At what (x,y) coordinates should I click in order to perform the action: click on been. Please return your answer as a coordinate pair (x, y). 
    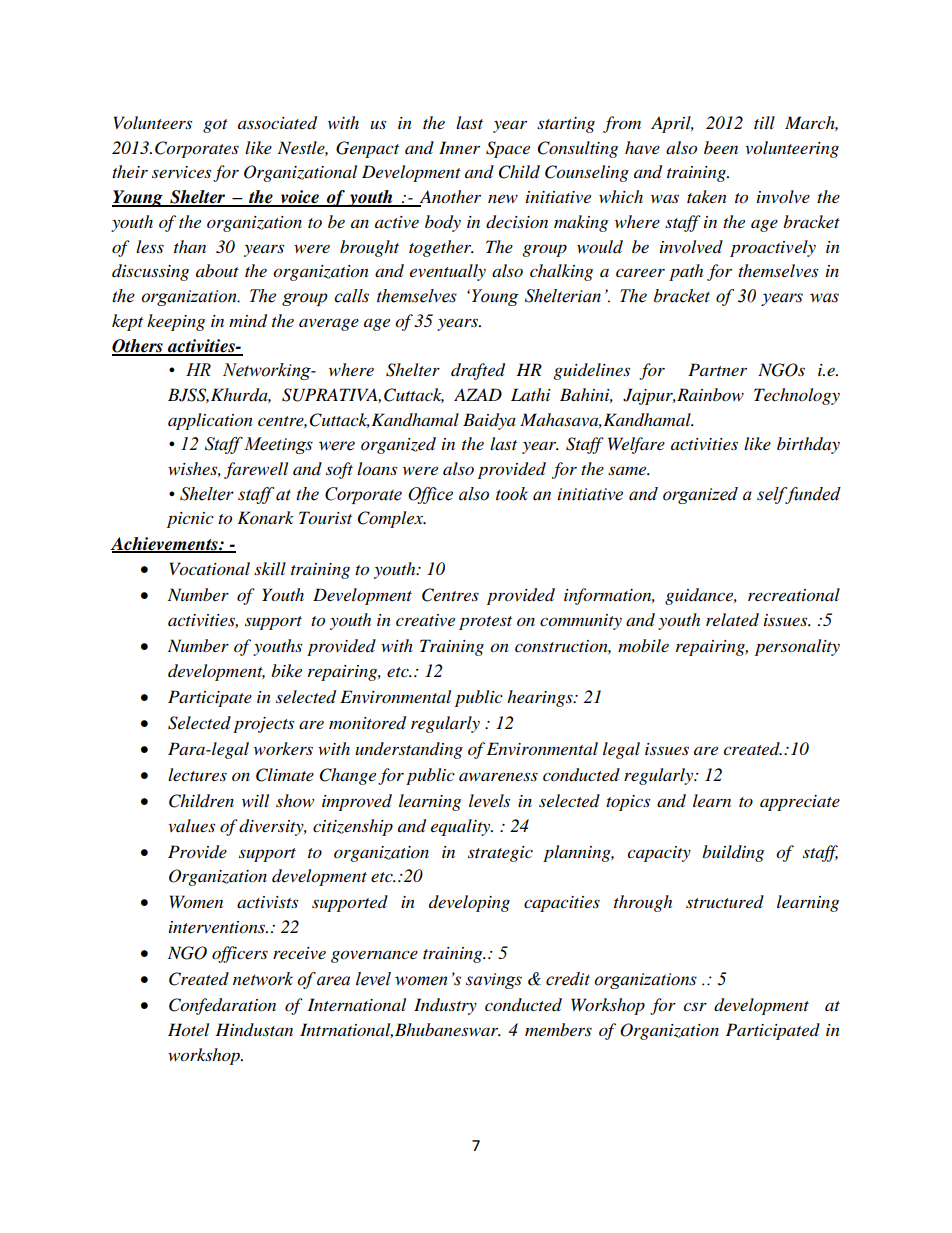
    Looking at the image, I should click on (721, 147).
